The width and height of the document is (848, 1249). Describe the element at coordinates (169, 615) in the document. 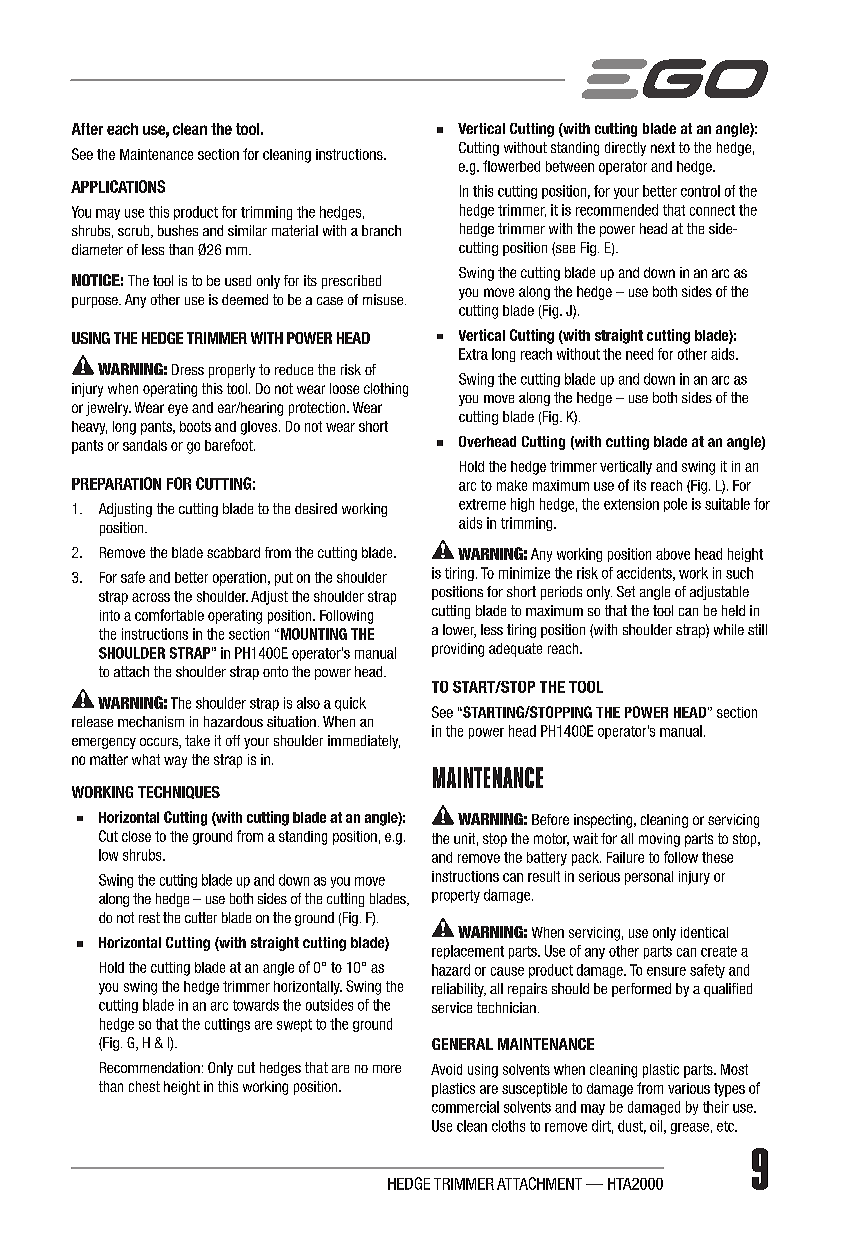

I see `comfortable` at that location.
